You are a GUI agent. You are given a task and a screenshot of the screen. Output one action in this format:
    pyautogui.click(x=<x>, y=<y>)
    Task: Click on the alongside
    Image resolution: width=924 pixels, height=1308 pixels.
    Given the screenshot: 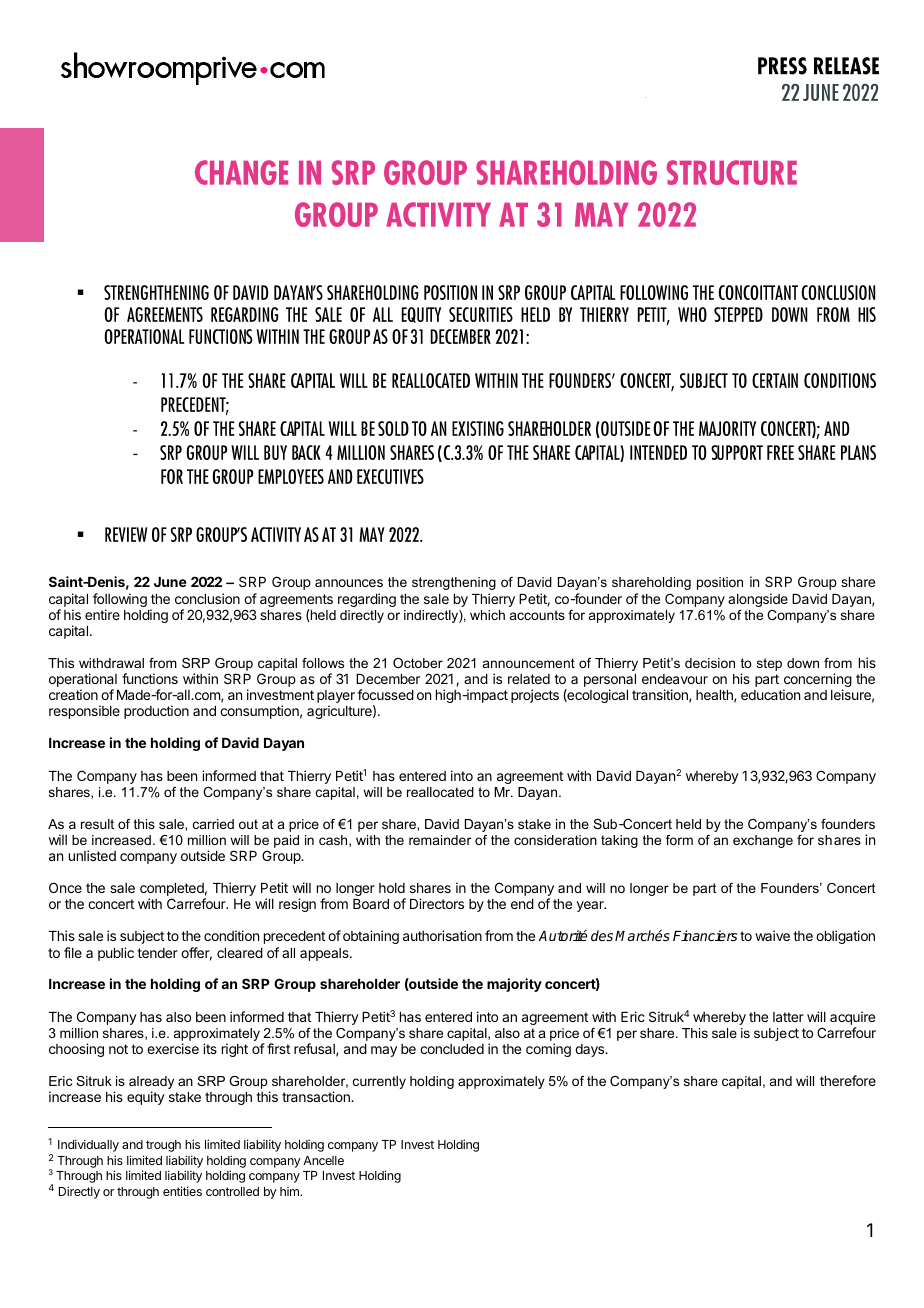 What is the action you would take?
    pyautogui.click(x=758, y=600)
